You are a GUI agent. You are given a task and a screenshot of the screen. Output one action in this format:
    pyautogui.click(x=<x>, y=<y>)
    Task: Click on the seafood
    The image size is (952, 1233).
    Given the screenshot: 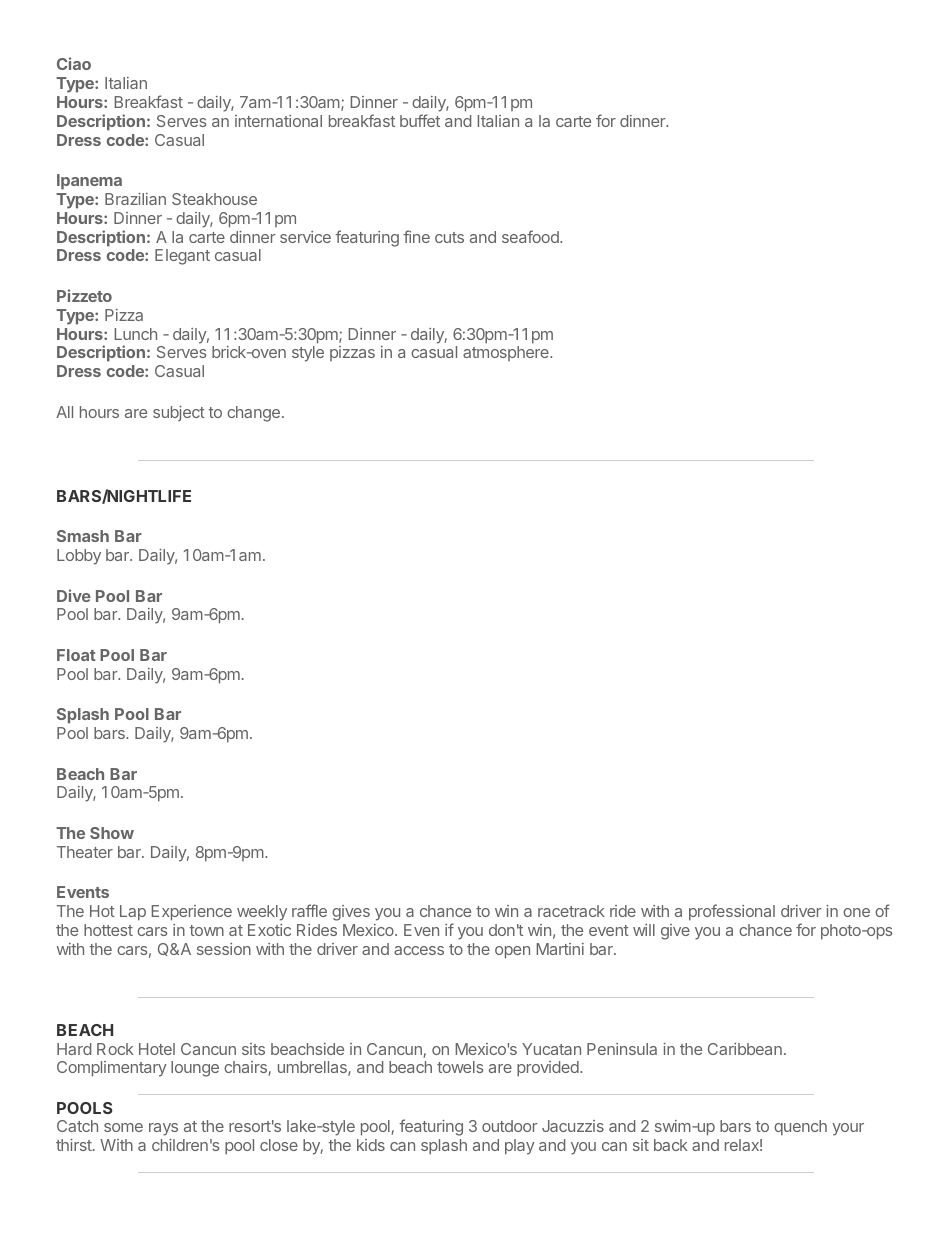 What is the action you would take?
    pyautogui.click(x=531, y=236)
